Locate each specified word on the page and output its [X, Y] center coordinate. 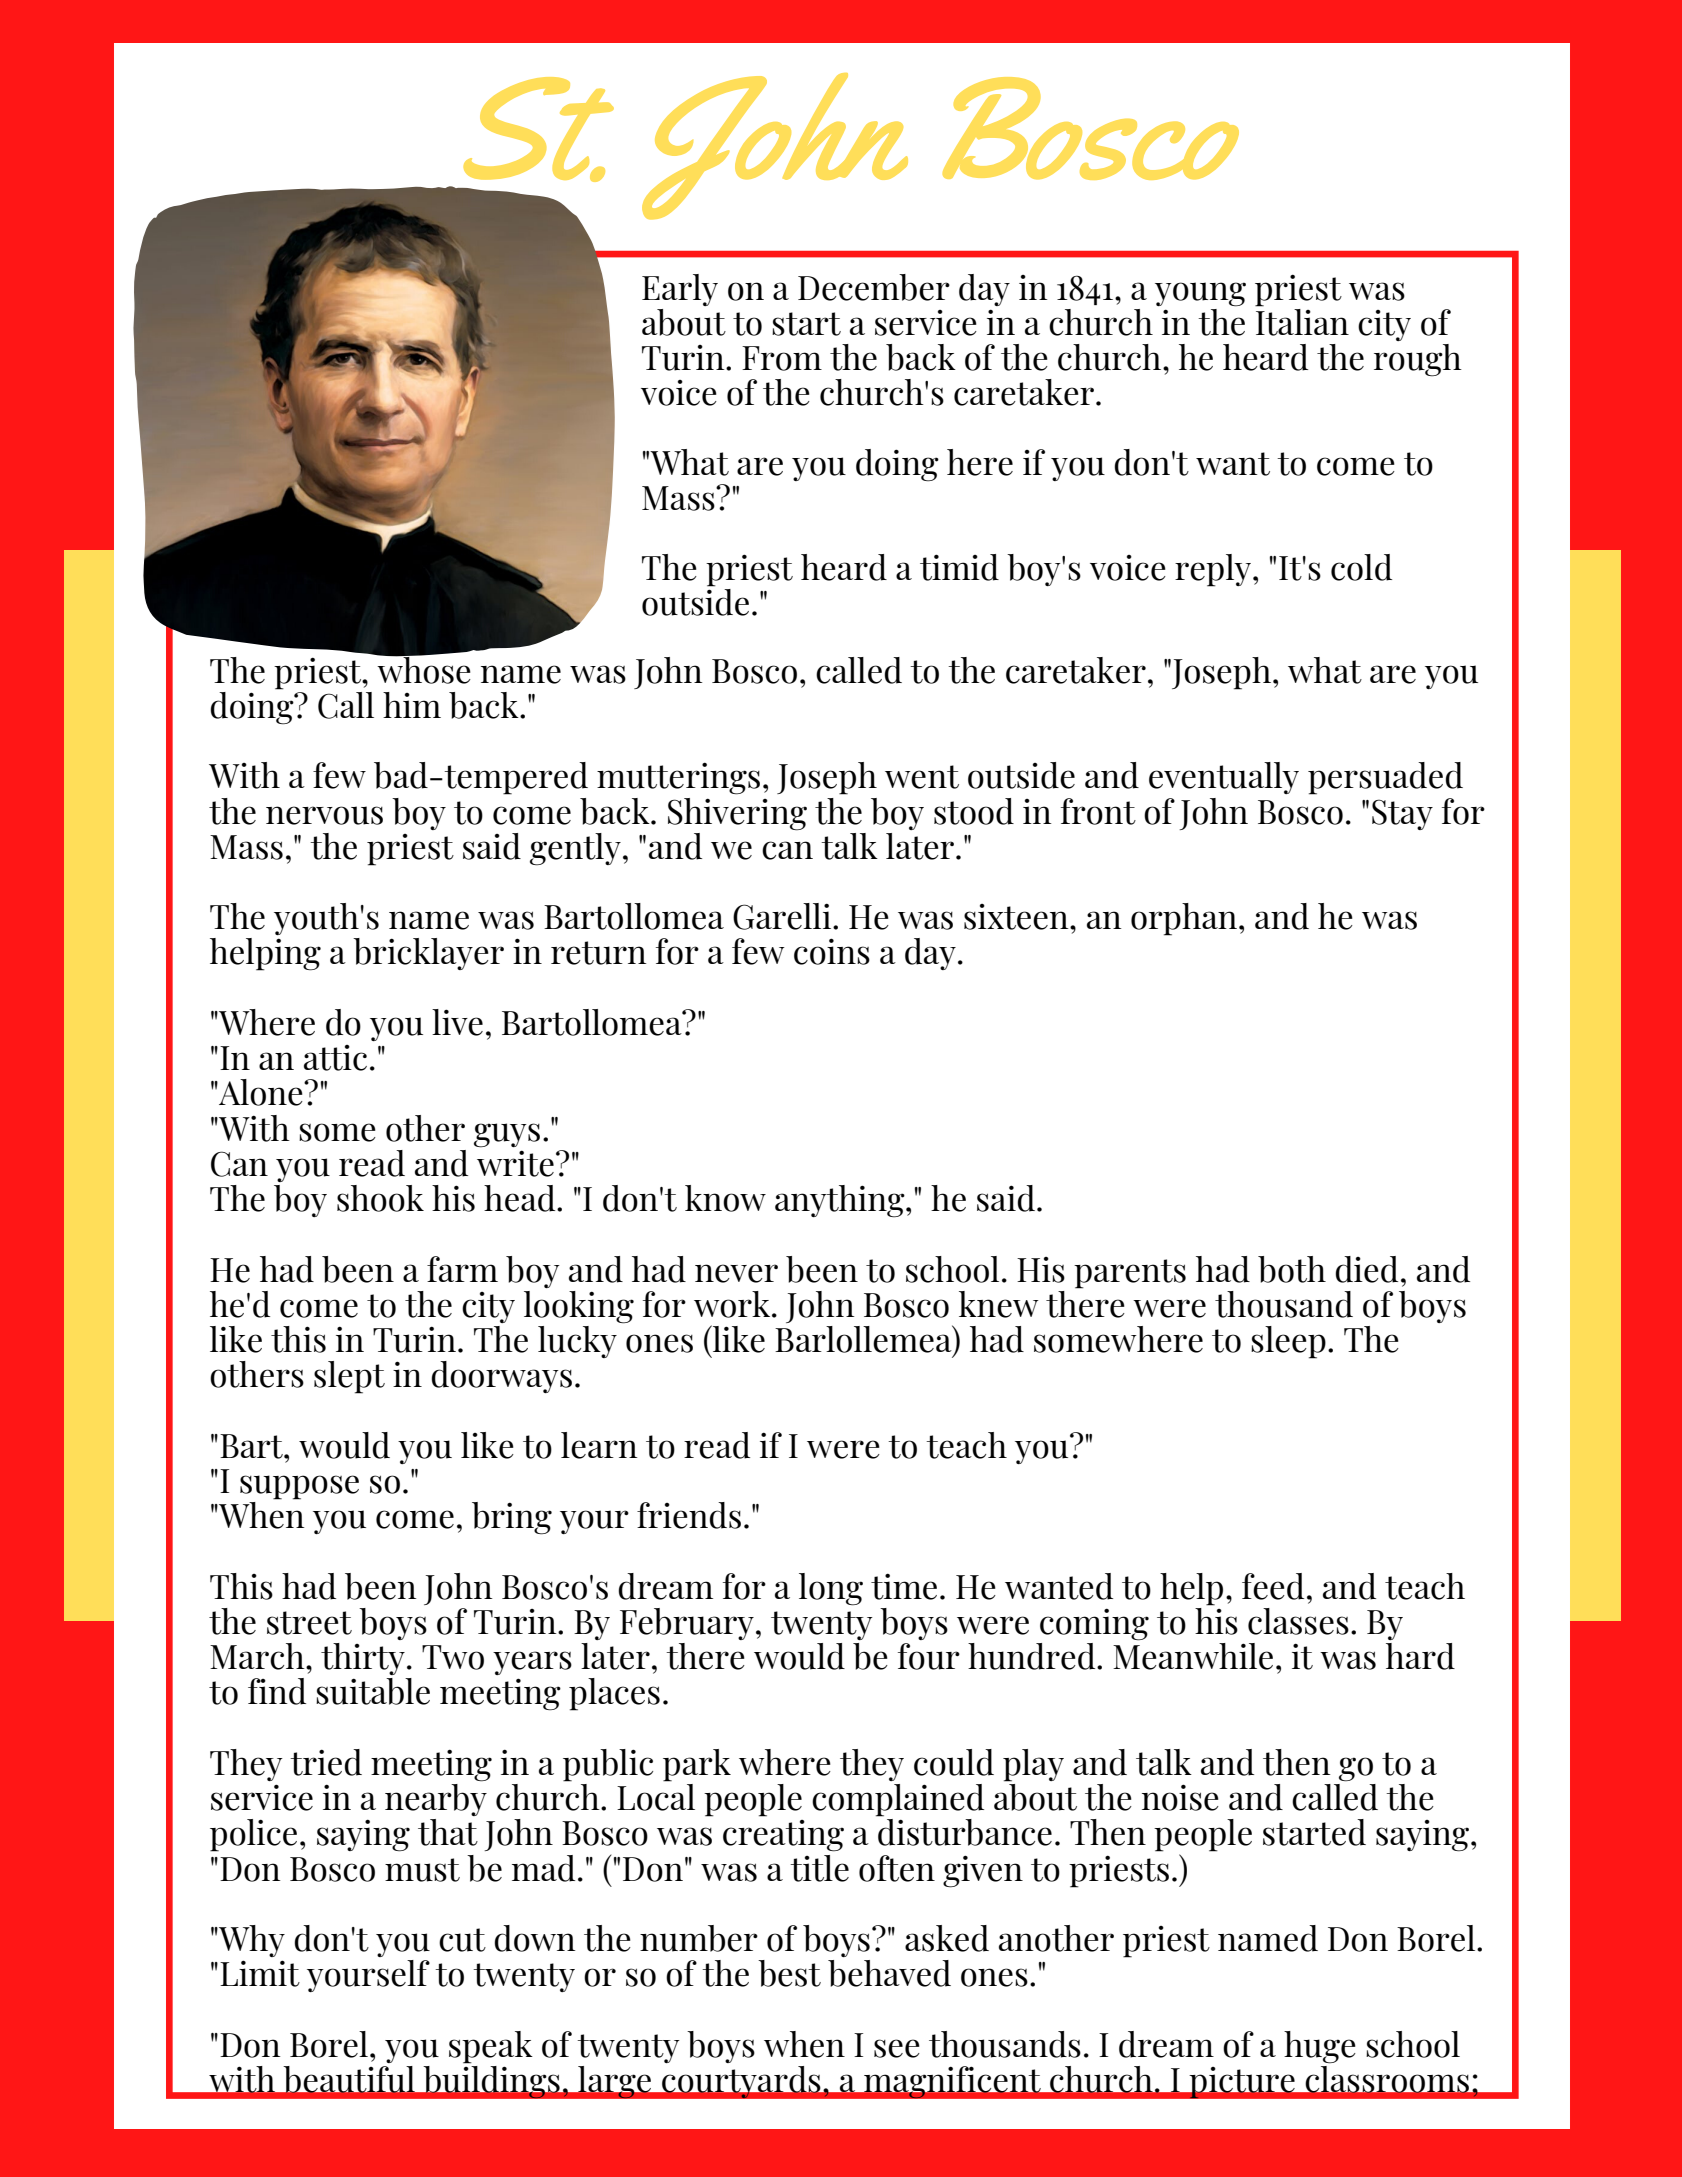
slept [349, 1377]
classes [1298, 1621]
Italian [1302, 321]
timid [959, 567]
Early [680, 290]
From [782, 358]
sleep [1288, 1342]
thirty [363, 1659]
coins [832, 951]
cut [462, 1940]
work [733, 1304]
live [457, 1022]
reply [1214, 570]
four [929, 1656]
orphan [1184, 919]
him [412, 705]
